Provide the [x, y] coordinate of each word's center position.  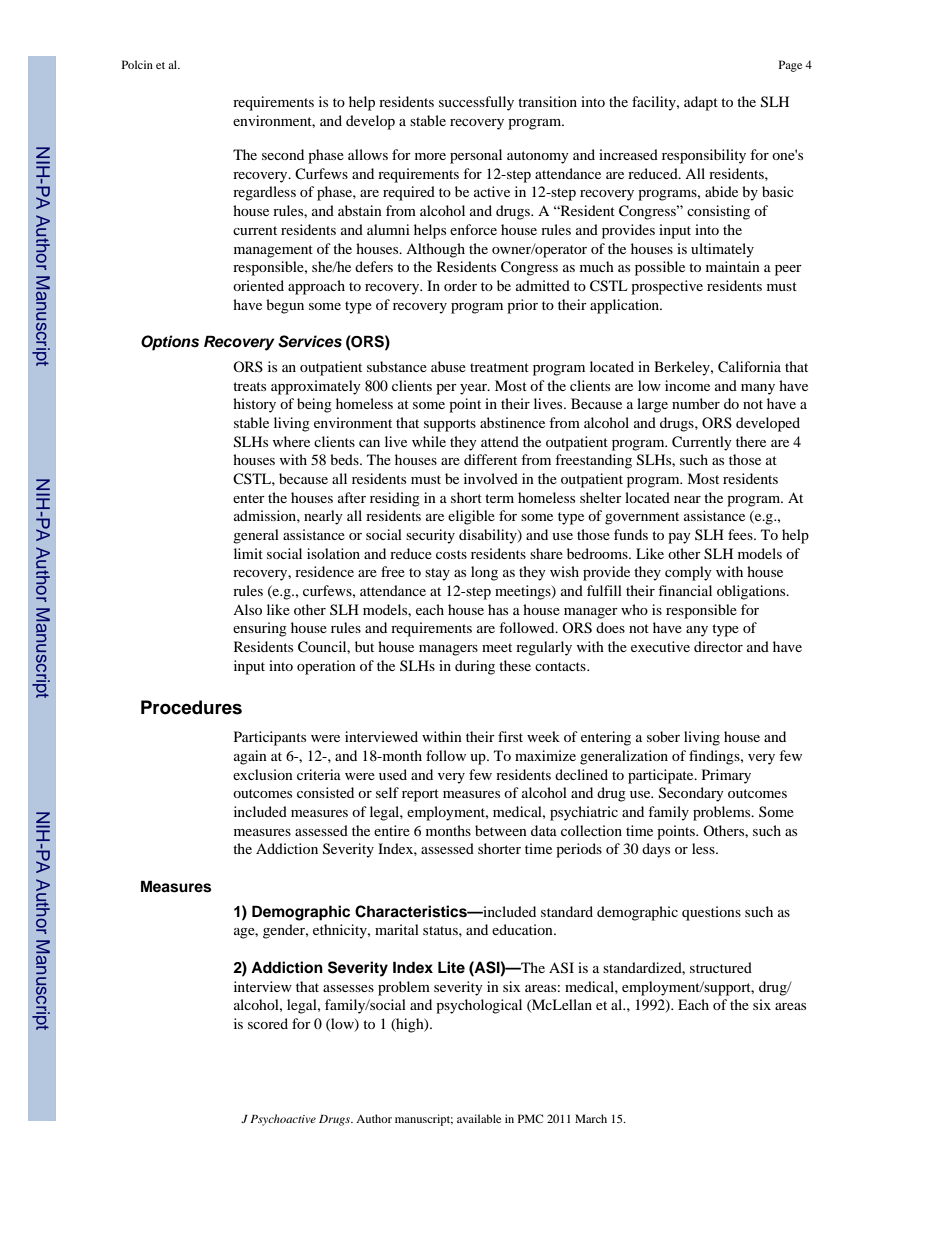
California [749, 367]
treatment [499, 367]
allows [368, 154]
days [656, 850]
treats [249, 386]
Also [247, 609]
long [484, 573]
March [591, 1118]
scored [268, 1023]
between [501, 830]
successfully [476, 103]
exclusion [263, 774]
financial [685, 590]
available [479, 1118]
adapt [701, 103]
